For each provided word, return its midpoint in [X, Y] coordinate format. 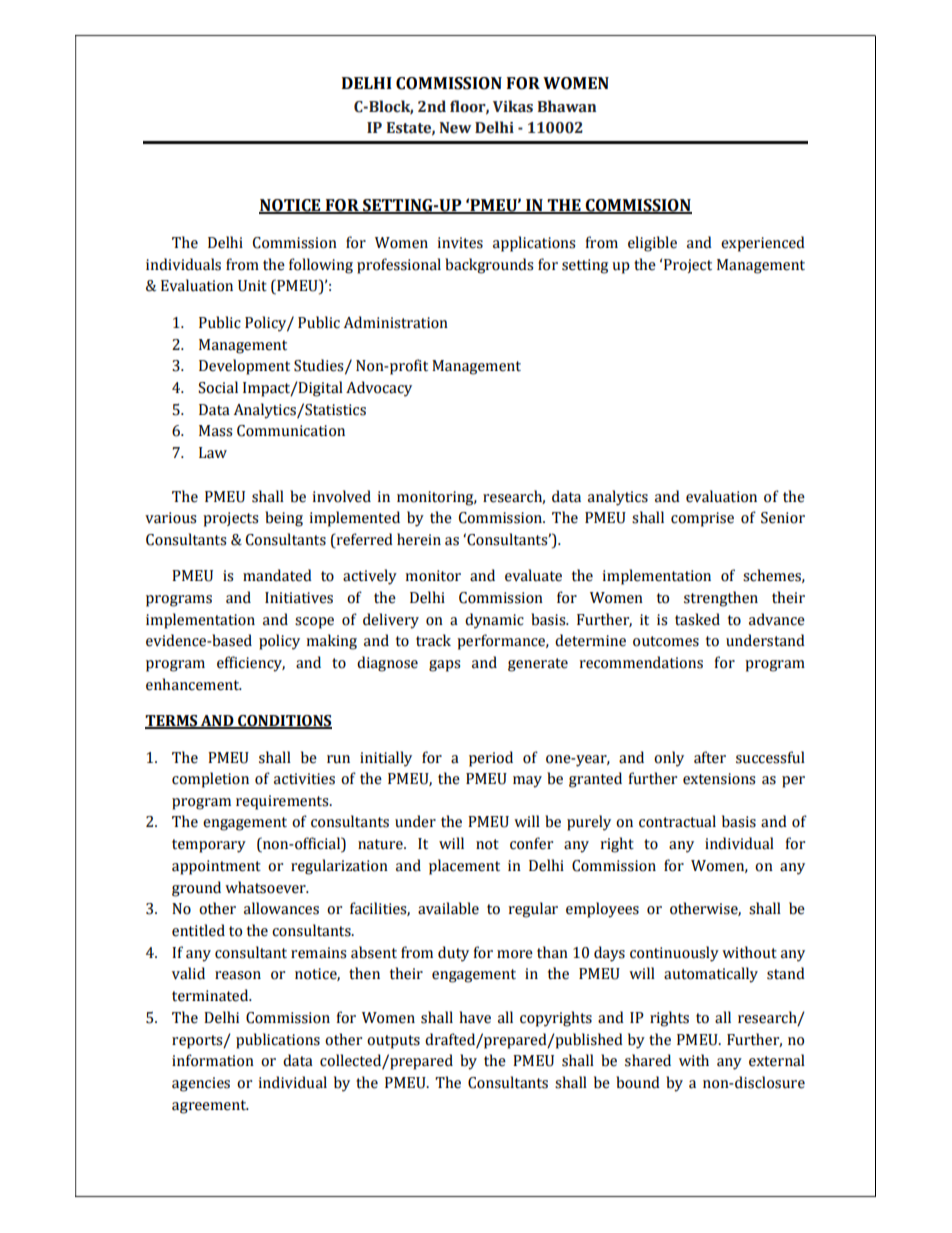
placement [464, 867]
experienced [763, 244]
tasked [697, 619]
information [213, 1060]
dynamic [494, 621]
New [455, 128]
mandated [277, 575]
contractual [677, 821]
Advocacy [379, 389]
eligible [652, 244]
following [321, 266]
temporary [209, 846]
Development [244, 367]
